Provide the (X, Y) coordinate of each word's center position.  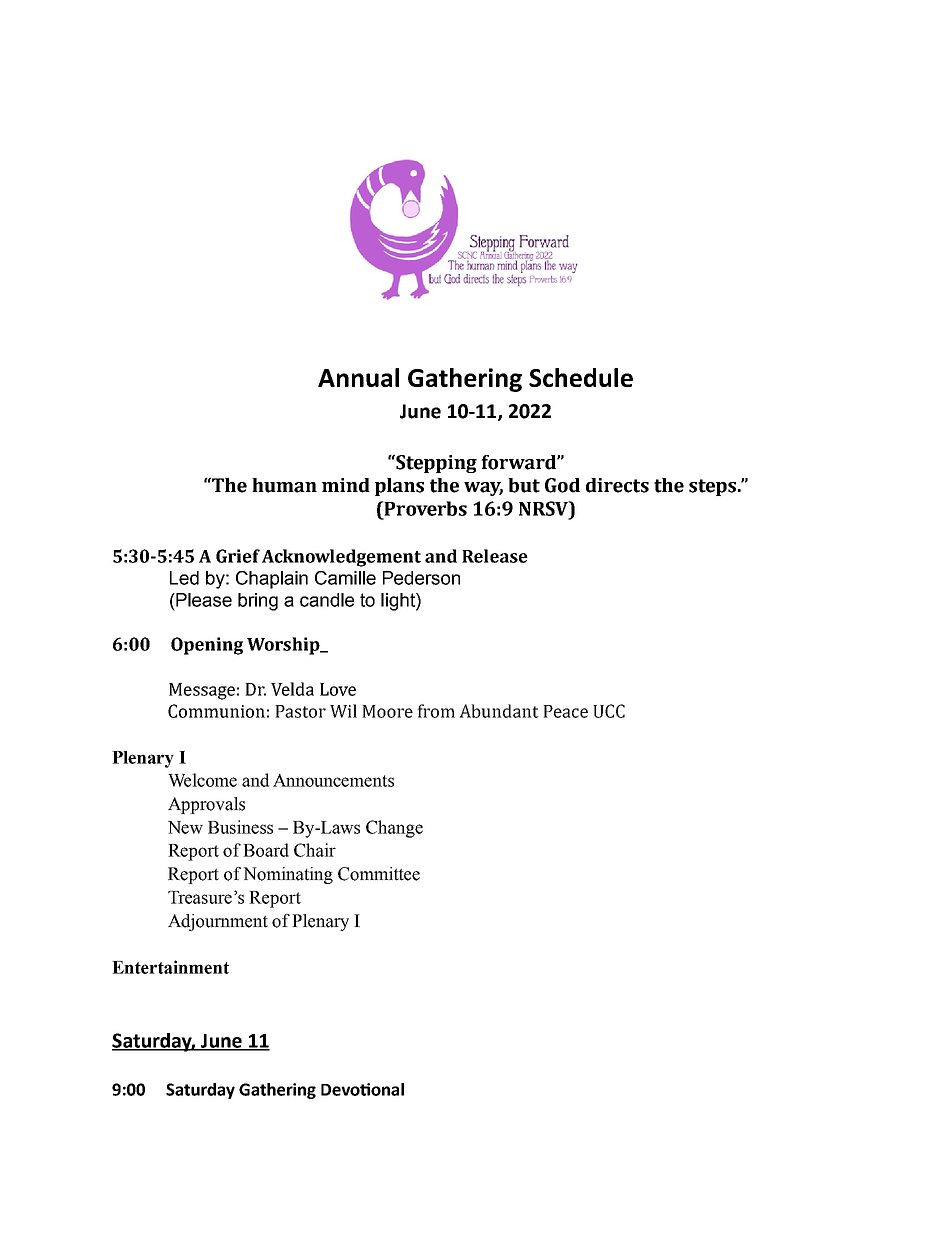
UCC (609, 711)
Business (240, 827)
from (436, 711)
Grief (238, 556)
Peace (565, 711)
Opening (207, 646)
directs (617, 485)
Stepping (435, 463)
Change (394, 829)
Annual (358, 377)
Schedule (581, 377)
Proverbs (424, 508)
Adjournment (218, 922)
